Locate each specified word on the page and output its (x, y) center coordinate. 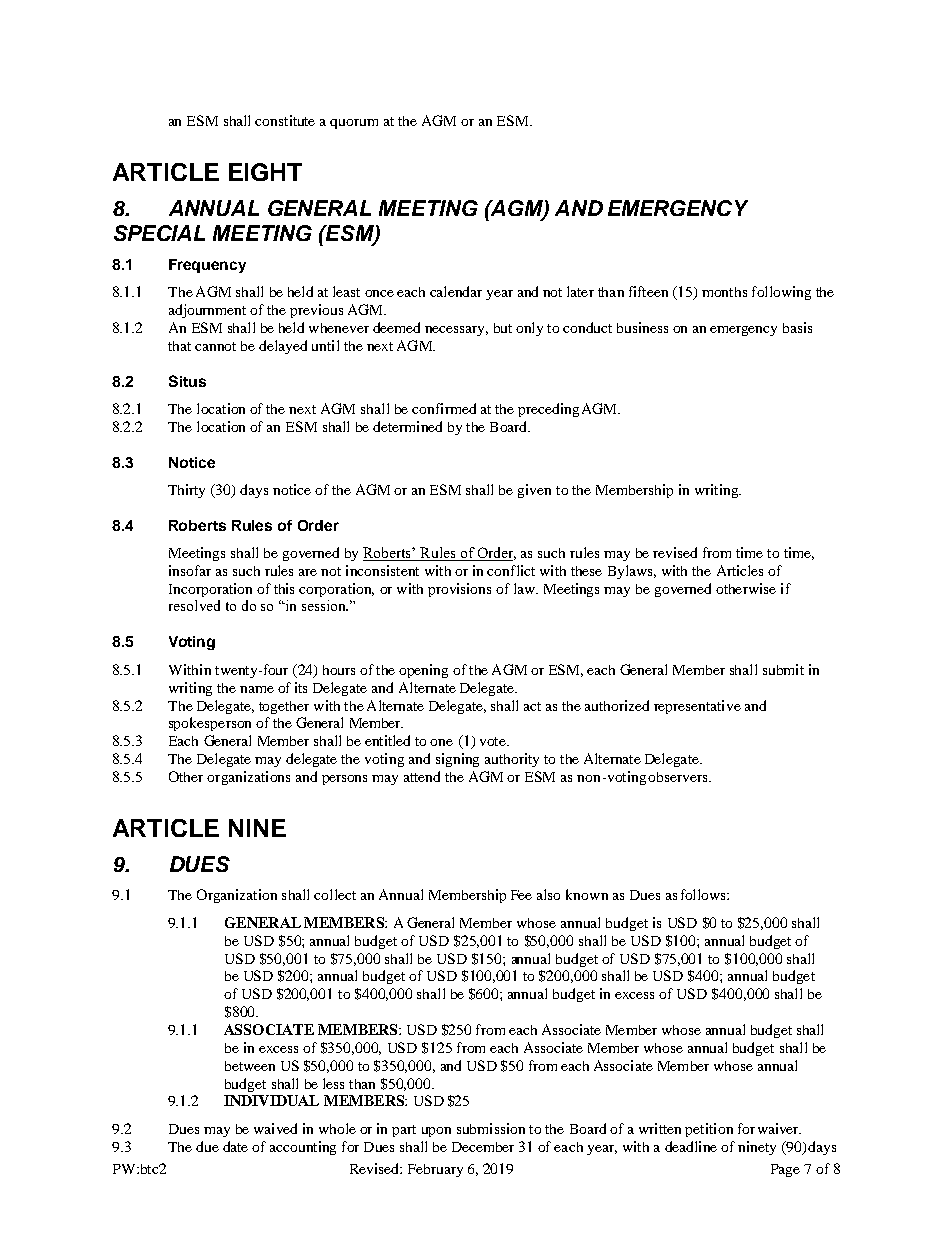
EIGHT (265, 172)
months (724, 292)
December (483, 1147)
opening (423, 671)
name (257, 689)
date (235, 1146)
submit (783, 669)
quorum (354, 124)
